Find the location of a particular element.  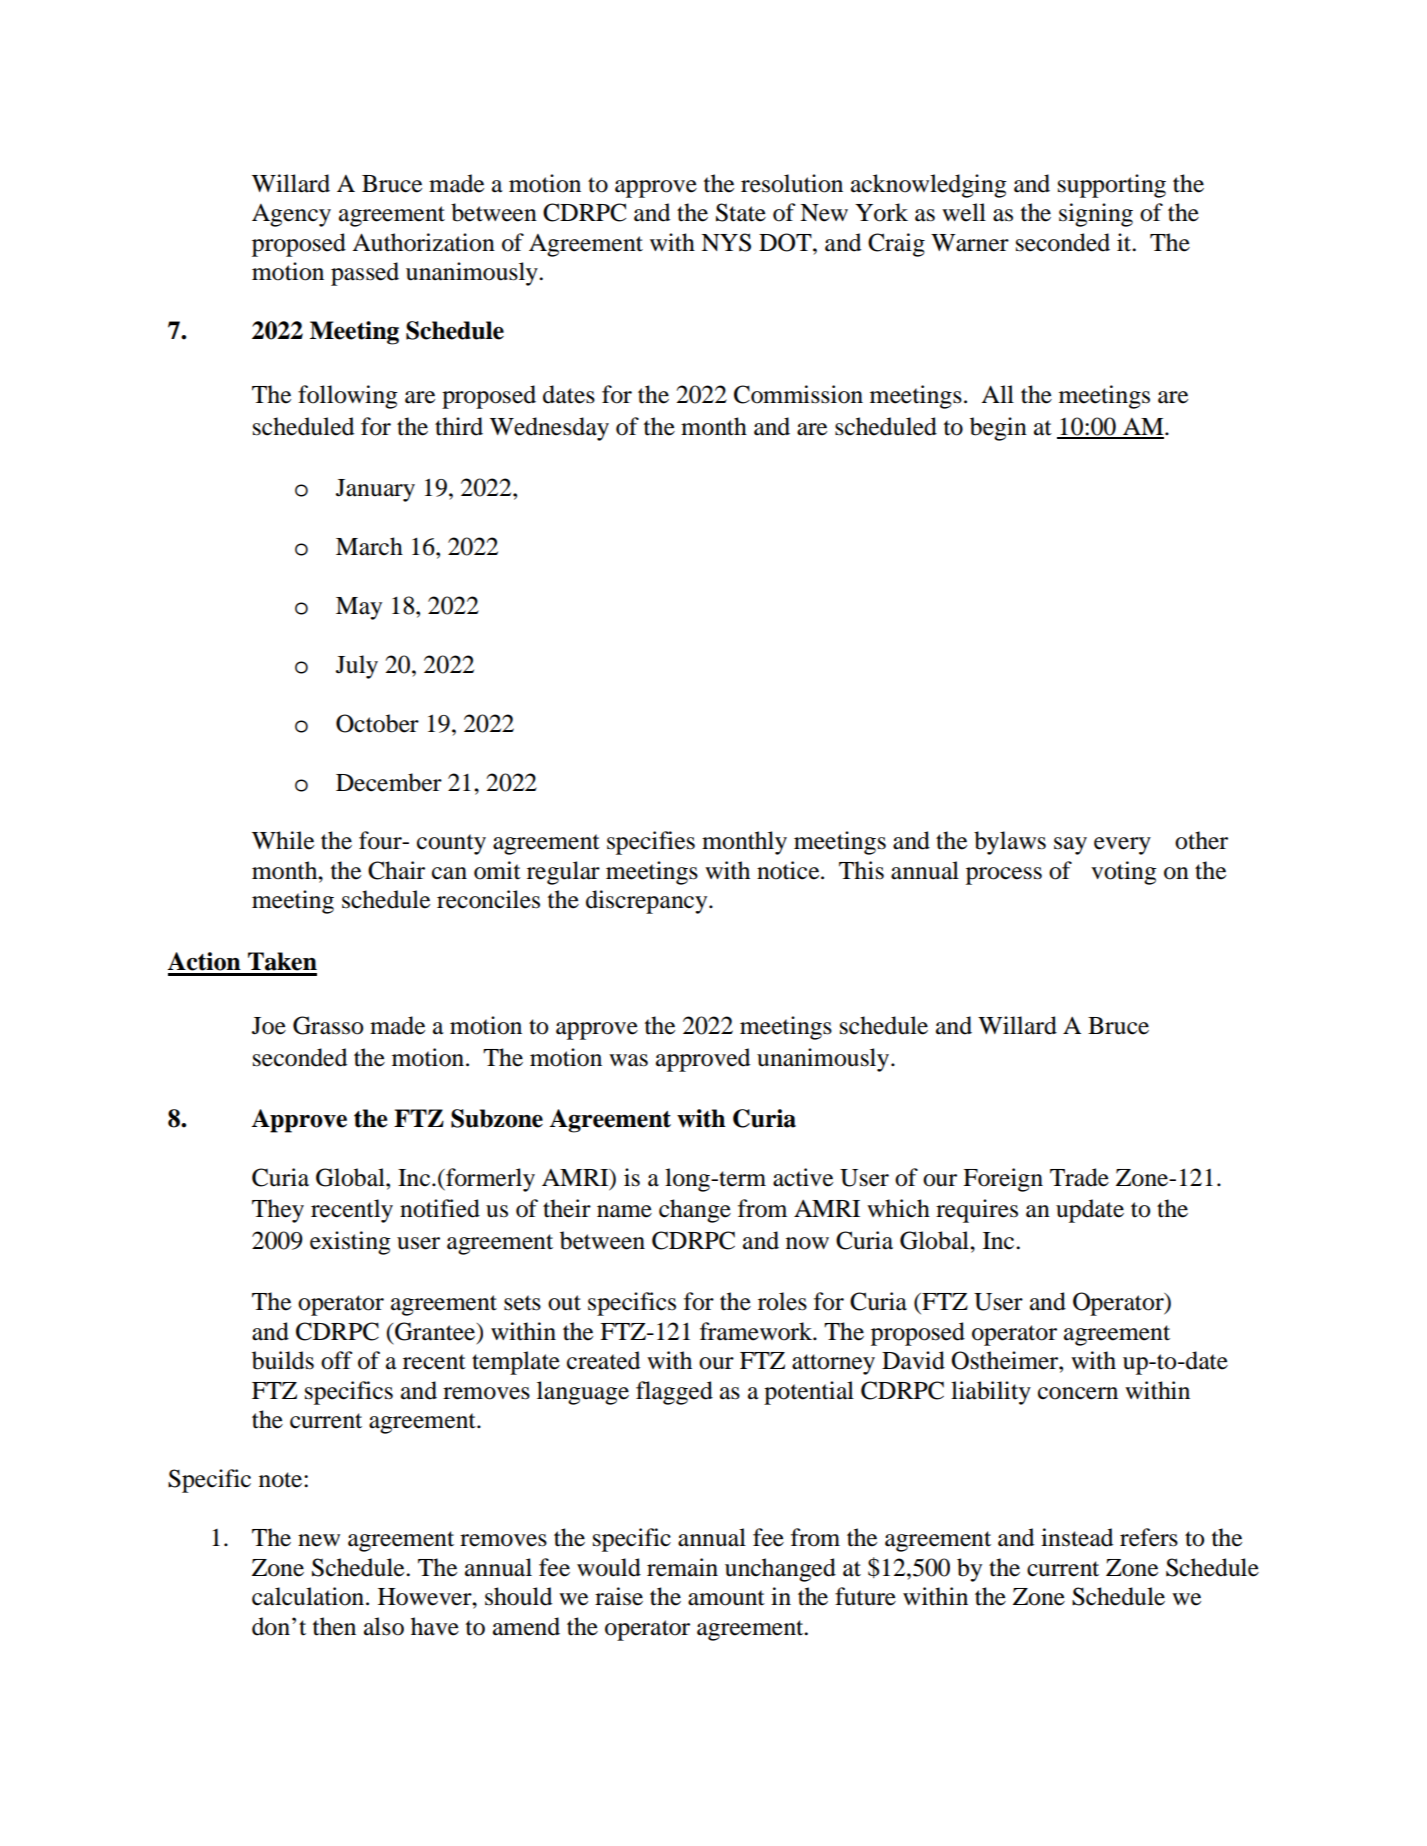

March is located at coordinates (369, 546).
